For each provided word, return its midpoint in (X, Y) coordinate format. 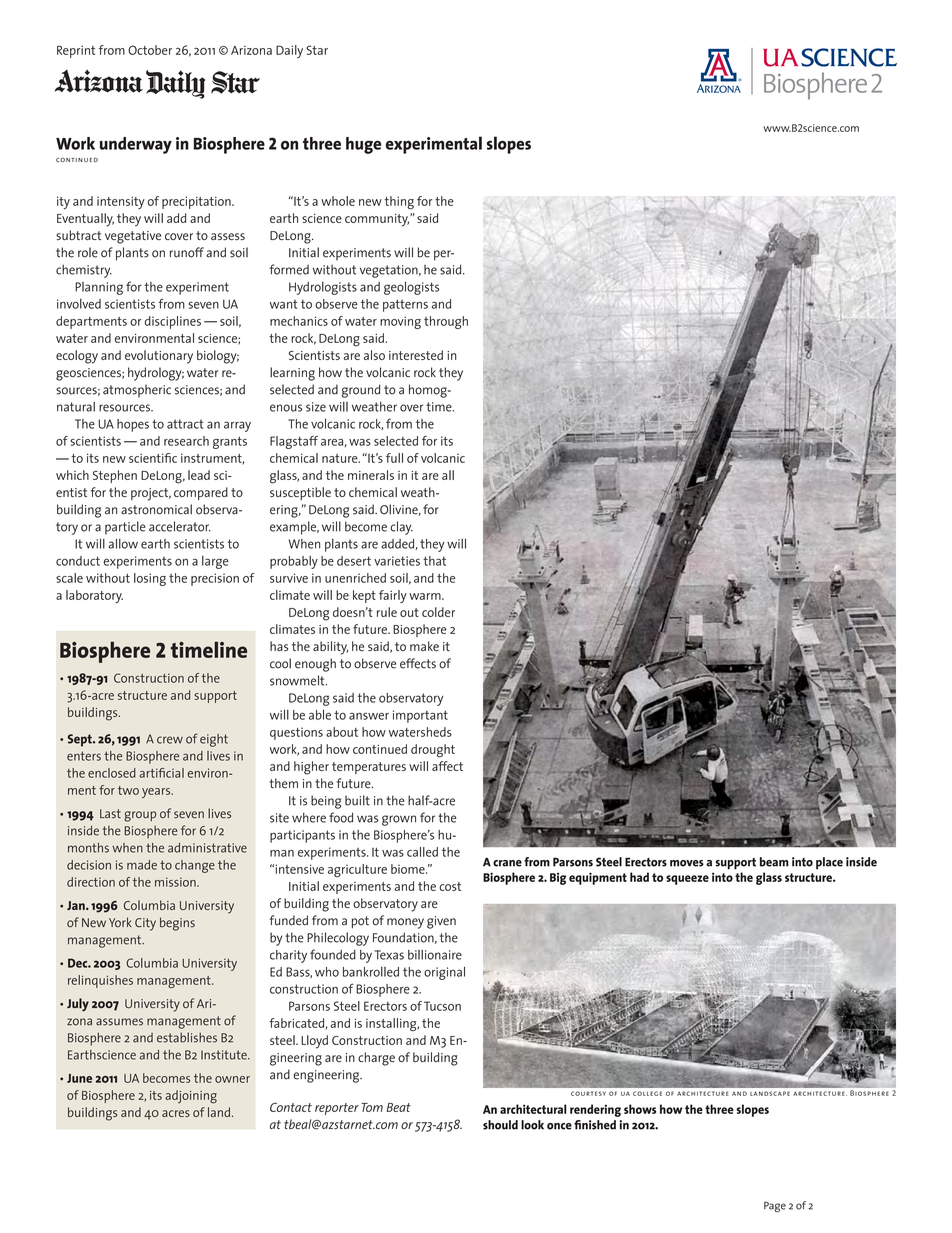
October (150, 50)
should (500, 1125)
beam (774, 862)
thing (399, 203)
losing (150, 579)
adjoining (191, 1097)
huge (363, 145)
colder (438, 612)
